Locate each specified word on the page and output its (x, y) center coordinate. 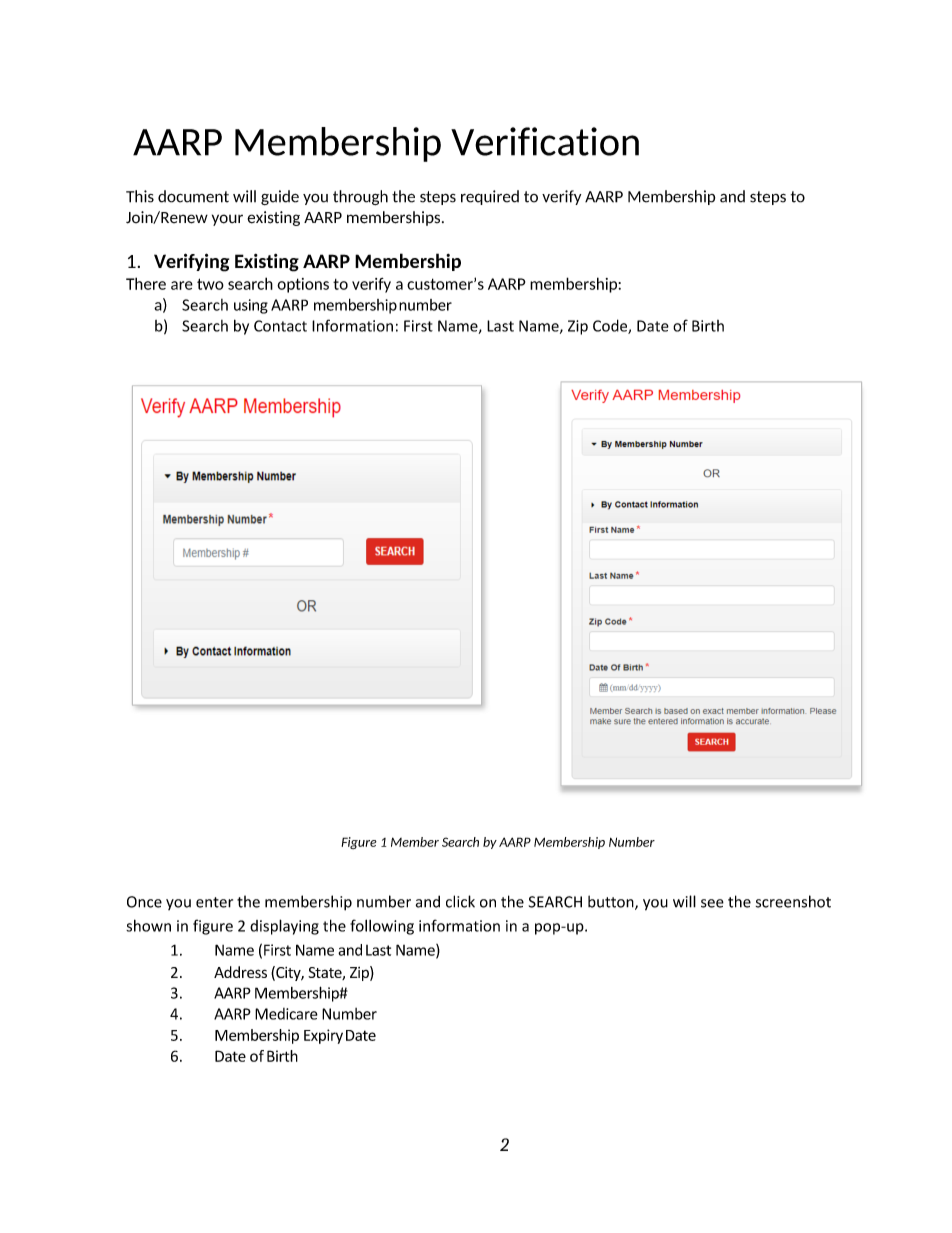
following (382, 927)
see (712, 903)
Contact (280, 326)
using (251, 306)
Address (240, 972)
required (490, 197)
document (193, 196)
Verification (545, 141)
